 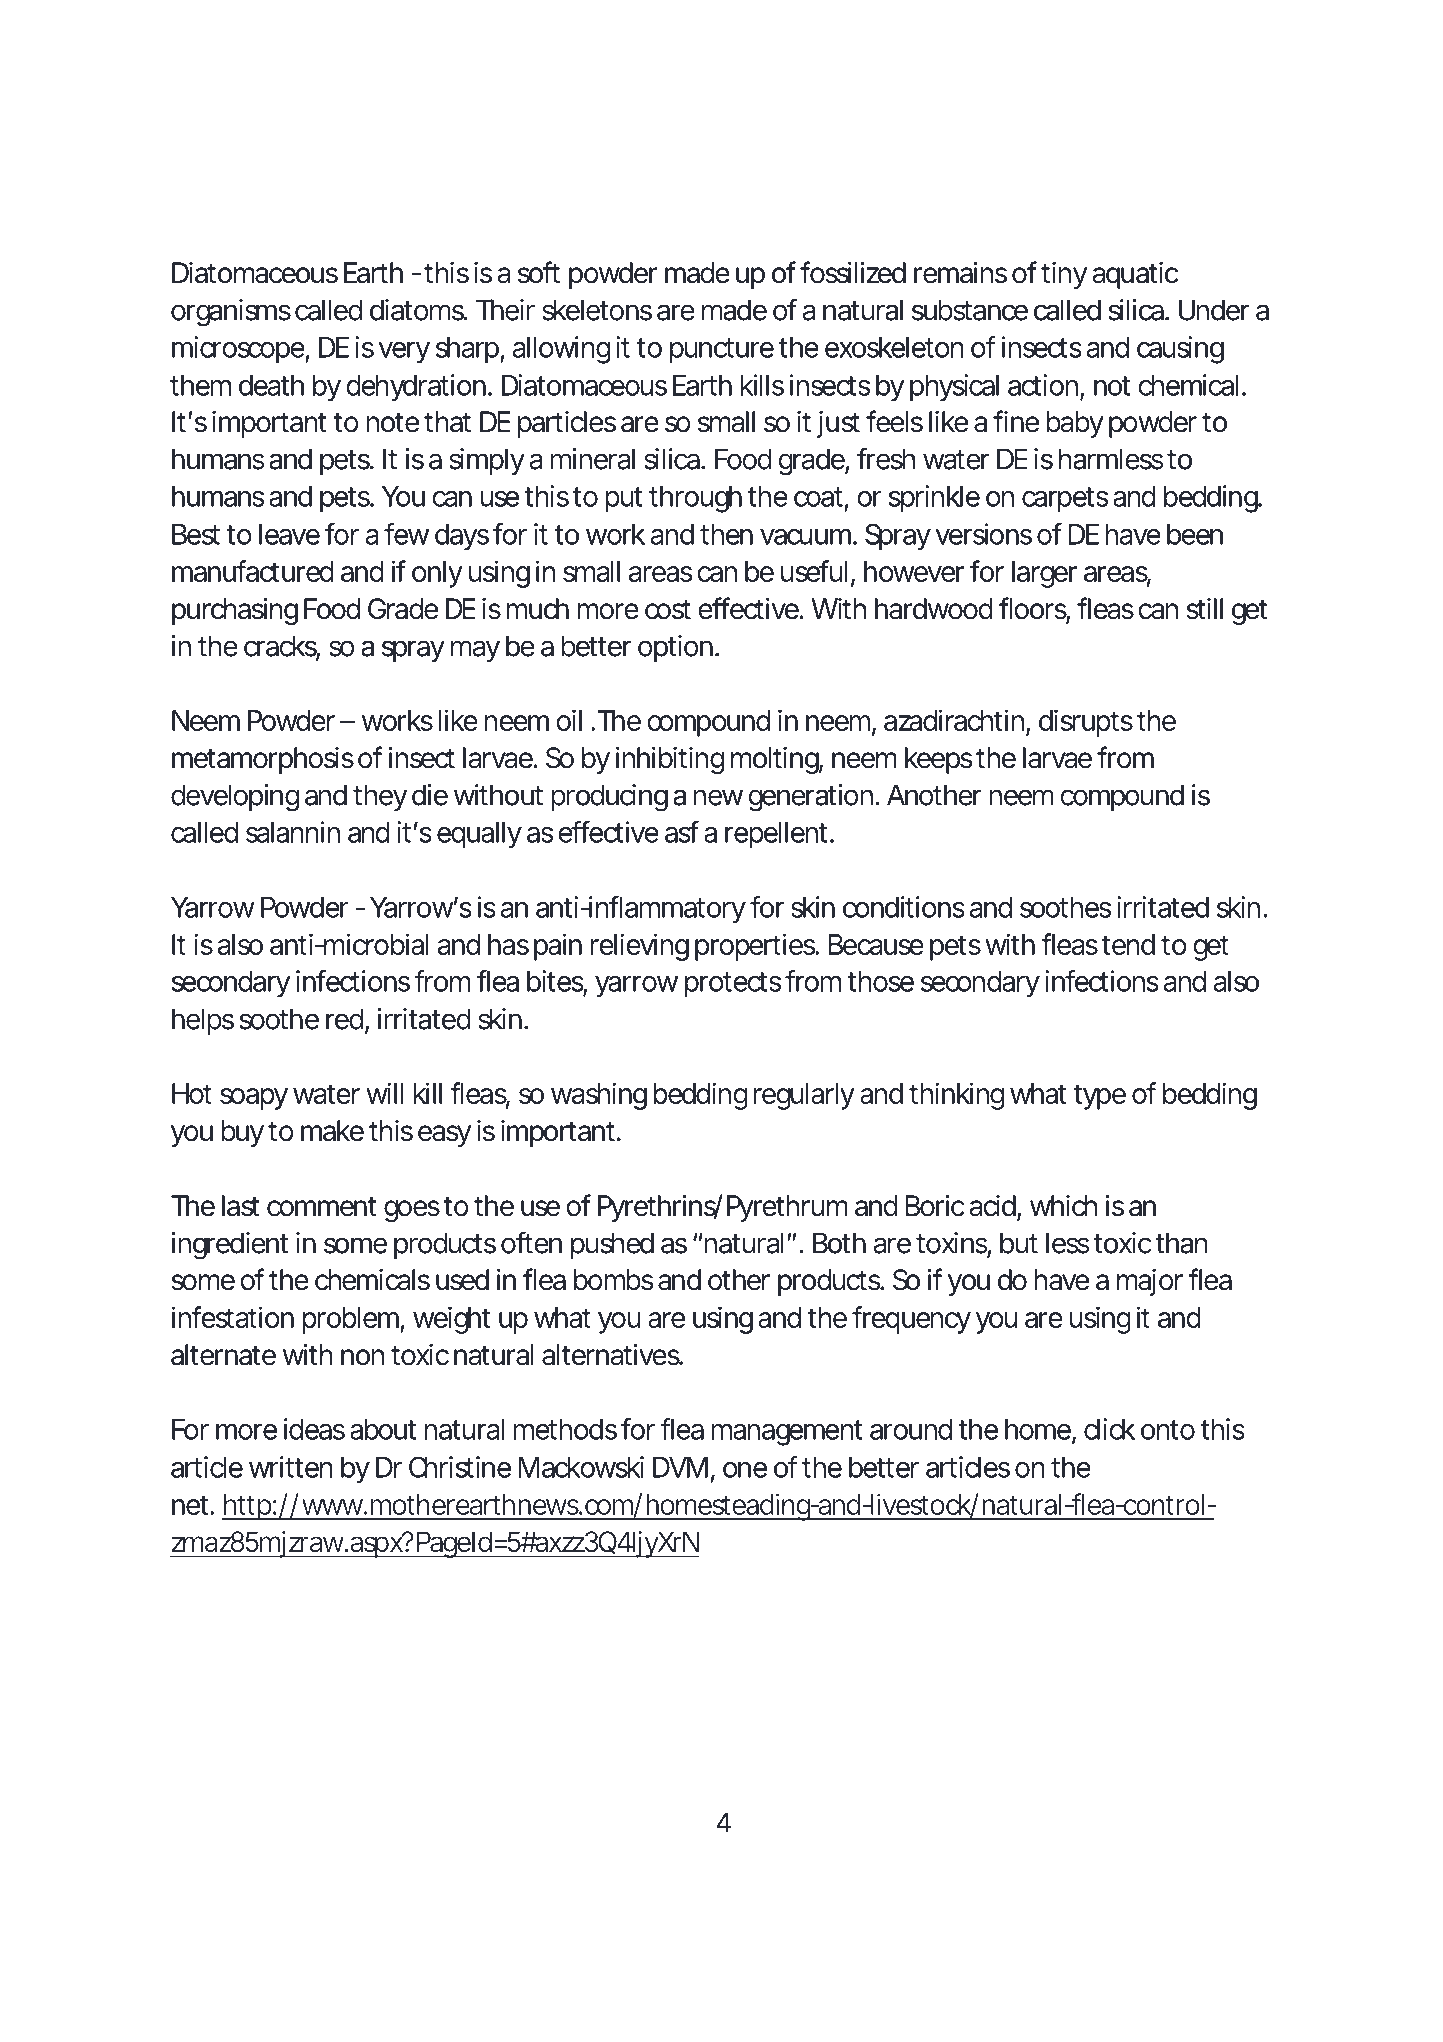 I want to click on conditions, so click(x=904, y=907).
